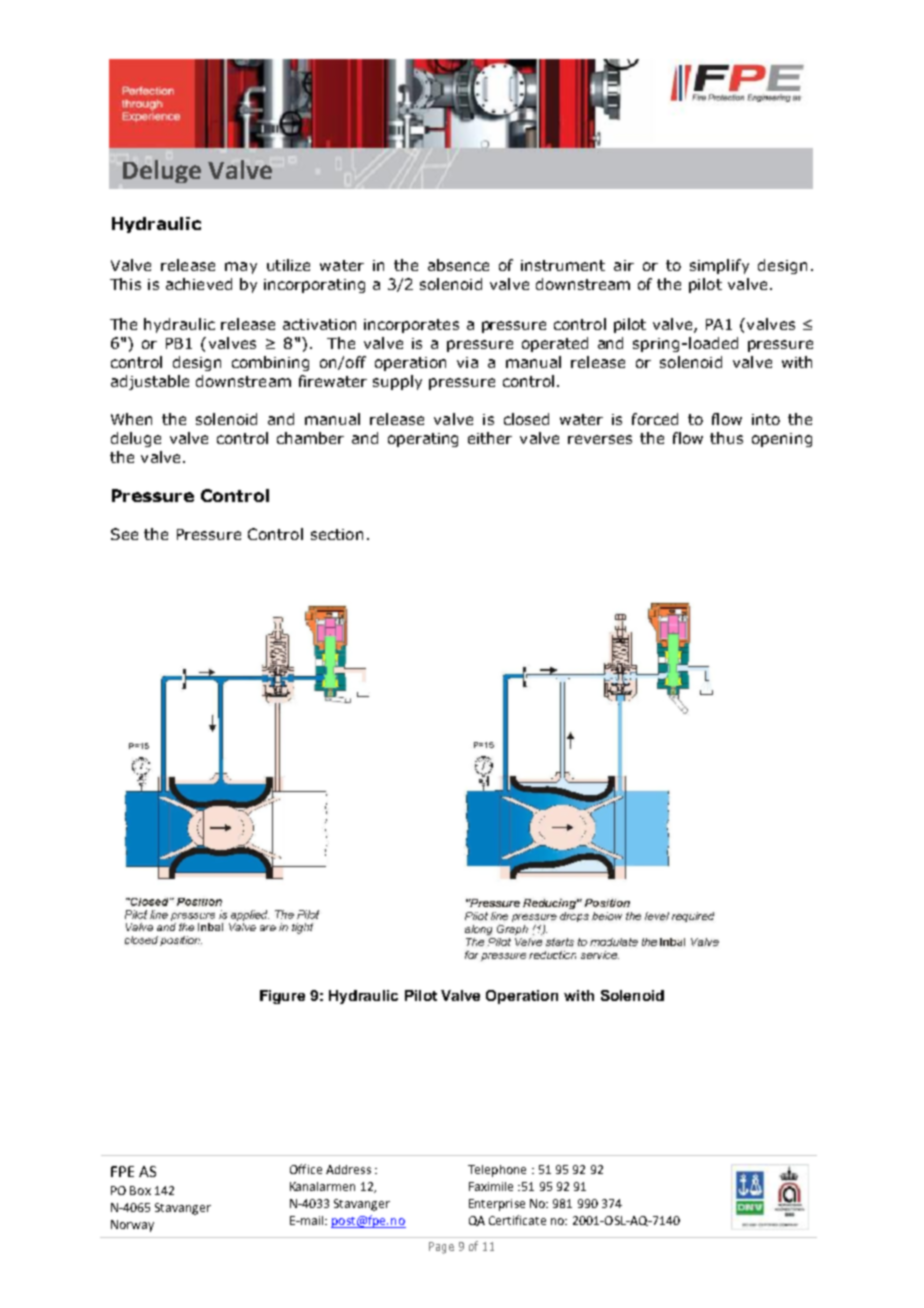 This image has height=1308, width=924. What do you see at coordinates (497, 1205) in the image?
I see `Enterprise` at bounding box center [497, 1205].
